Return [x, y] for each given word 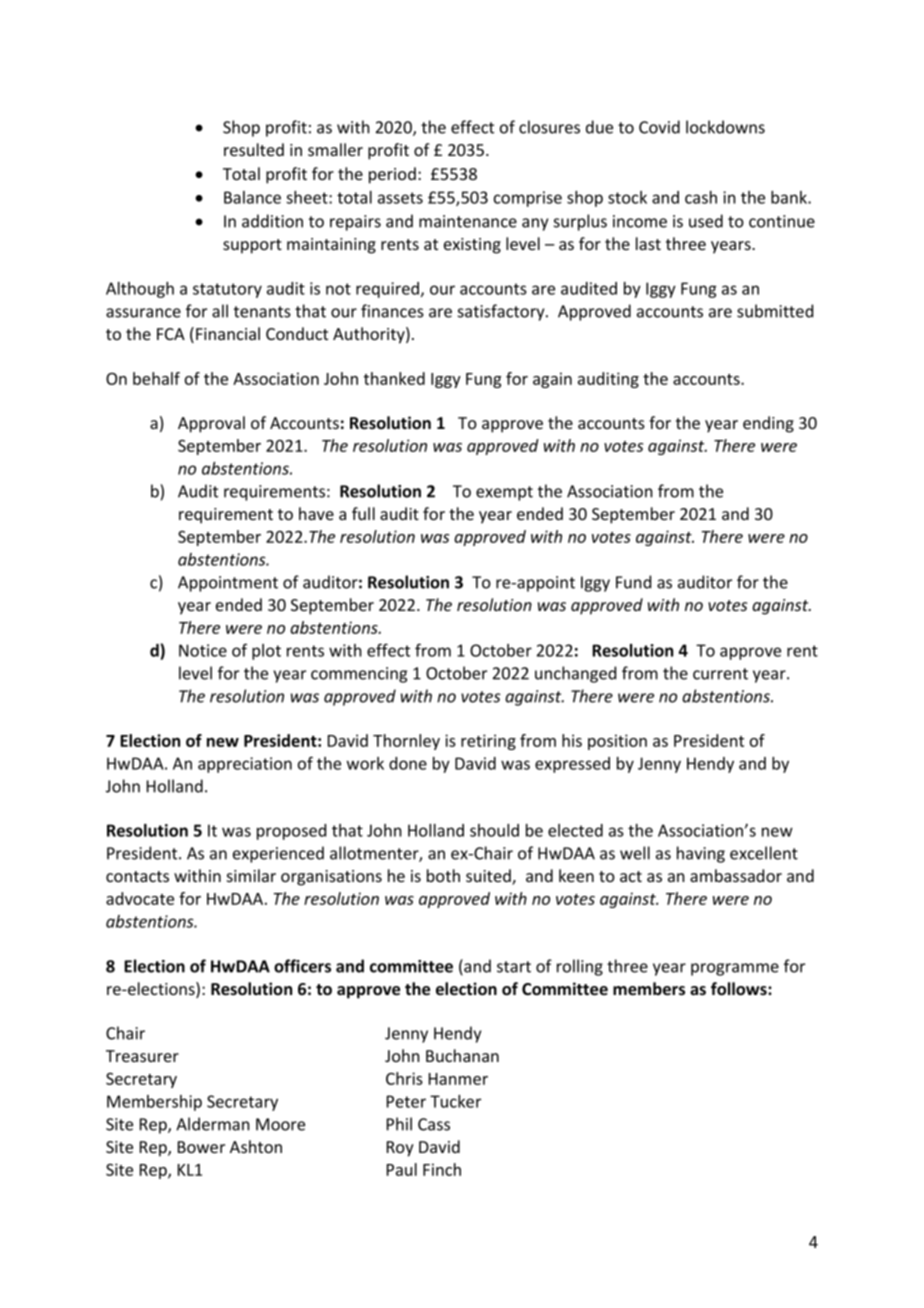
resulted [254, 149]
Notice [203, 650]
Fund [633, 582]
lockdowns [725, 127]
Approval [211, 424]
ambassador [736, 875]
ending [768, 424]
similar [251, 875]
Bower [201, 1147]
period [392, 175]
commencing [359, 675]
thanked [394, 378]
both [443, 875]
